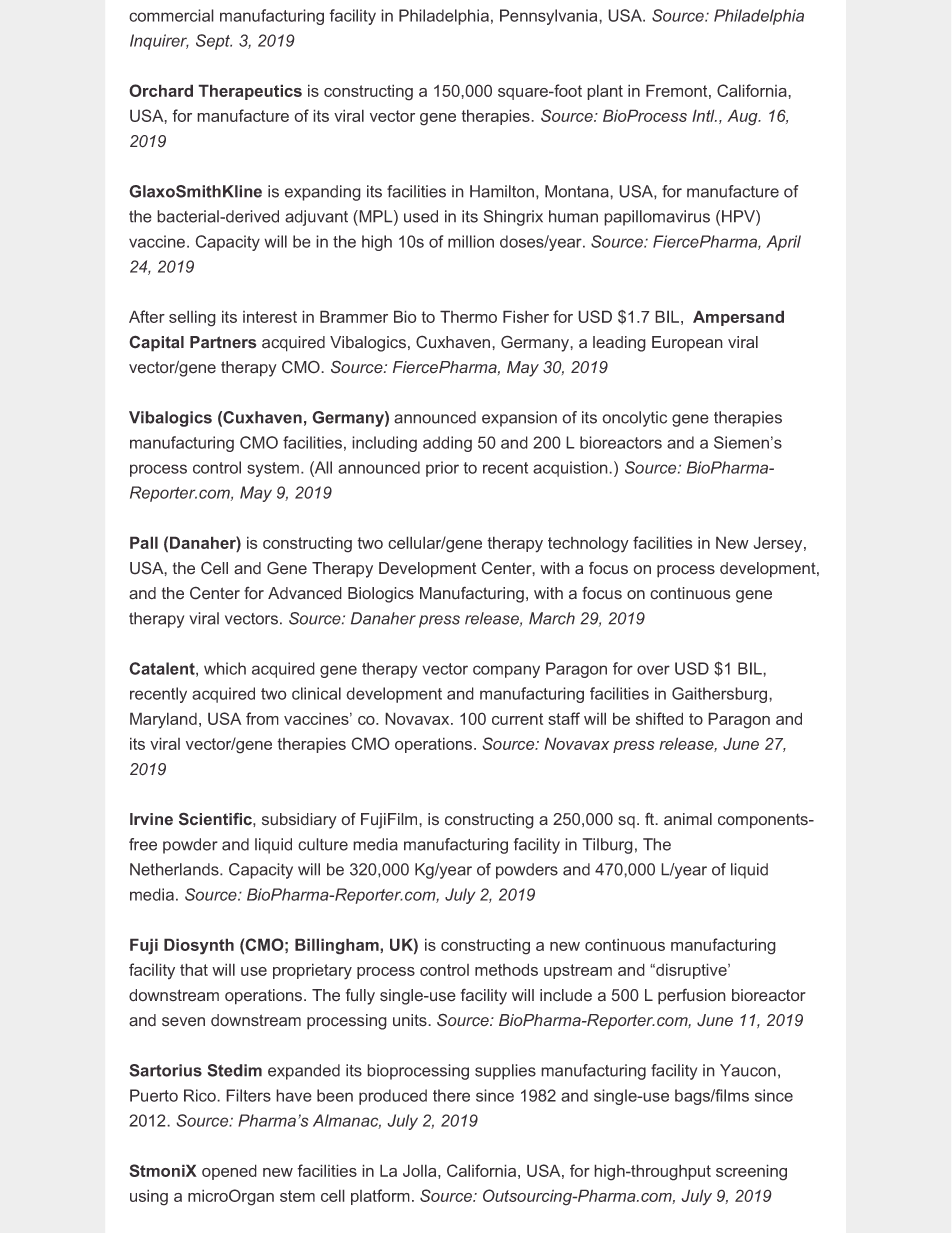 Image resolution: width=952 pixels, height=1233 pixels. I want to click on Irvine, so click(151, 819).
